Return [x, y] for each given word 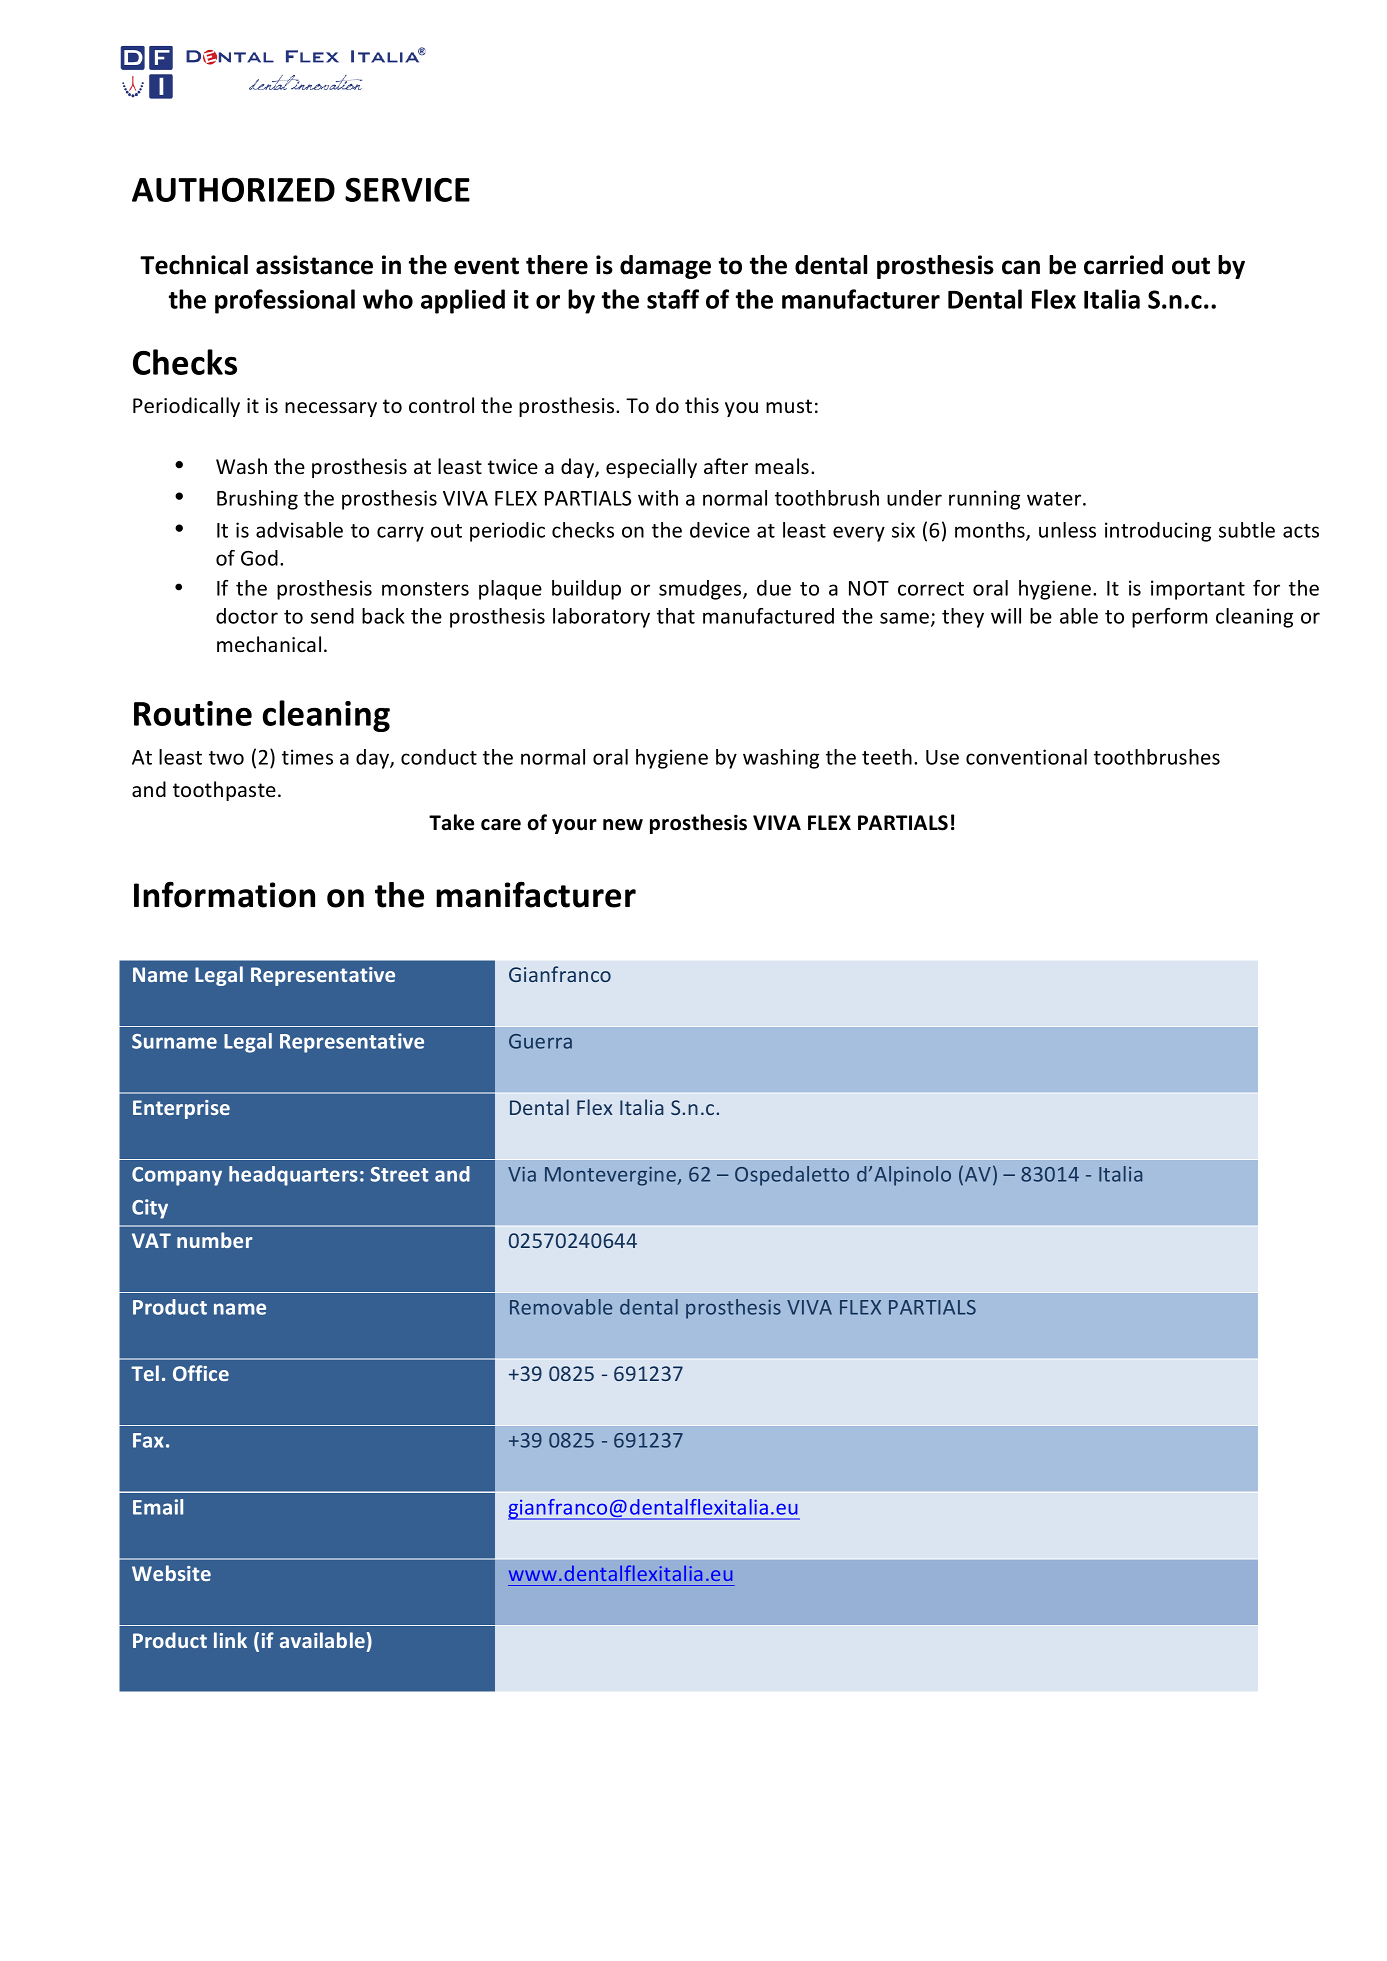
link [230, 1640]
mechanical [269, 644]
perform [1169, 618]
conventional [1026, 757]
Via [522, 1174]
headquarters [293, 1176]
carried [1123, 265]
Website [171, 1573]
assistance [314, 265]
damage [665, 267]
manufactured [768, 616]
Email [158, 1507]
